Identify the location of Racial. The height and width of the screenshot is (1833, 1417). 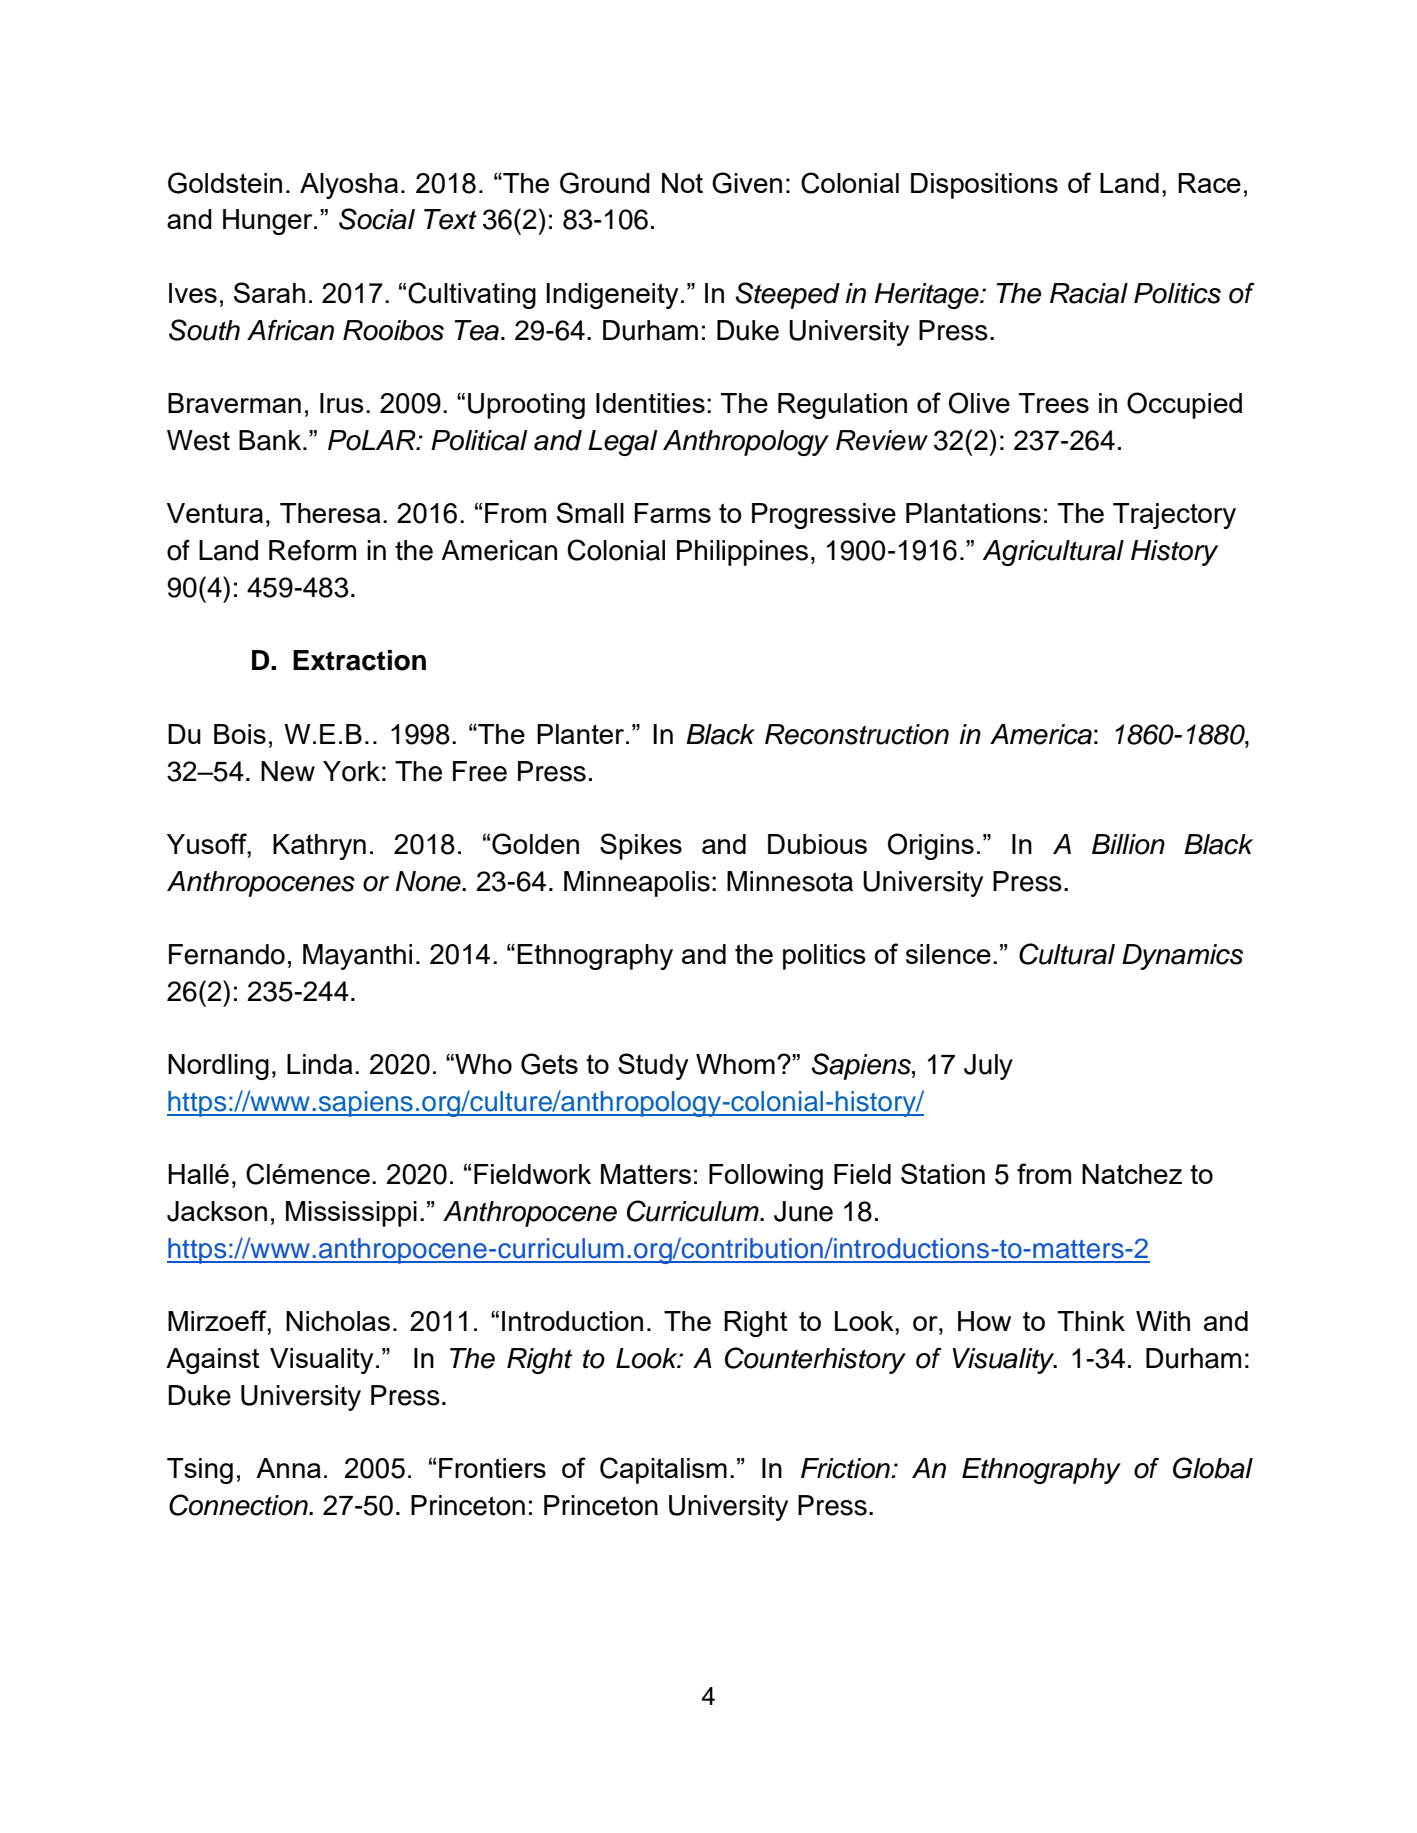
(1089, 293).
